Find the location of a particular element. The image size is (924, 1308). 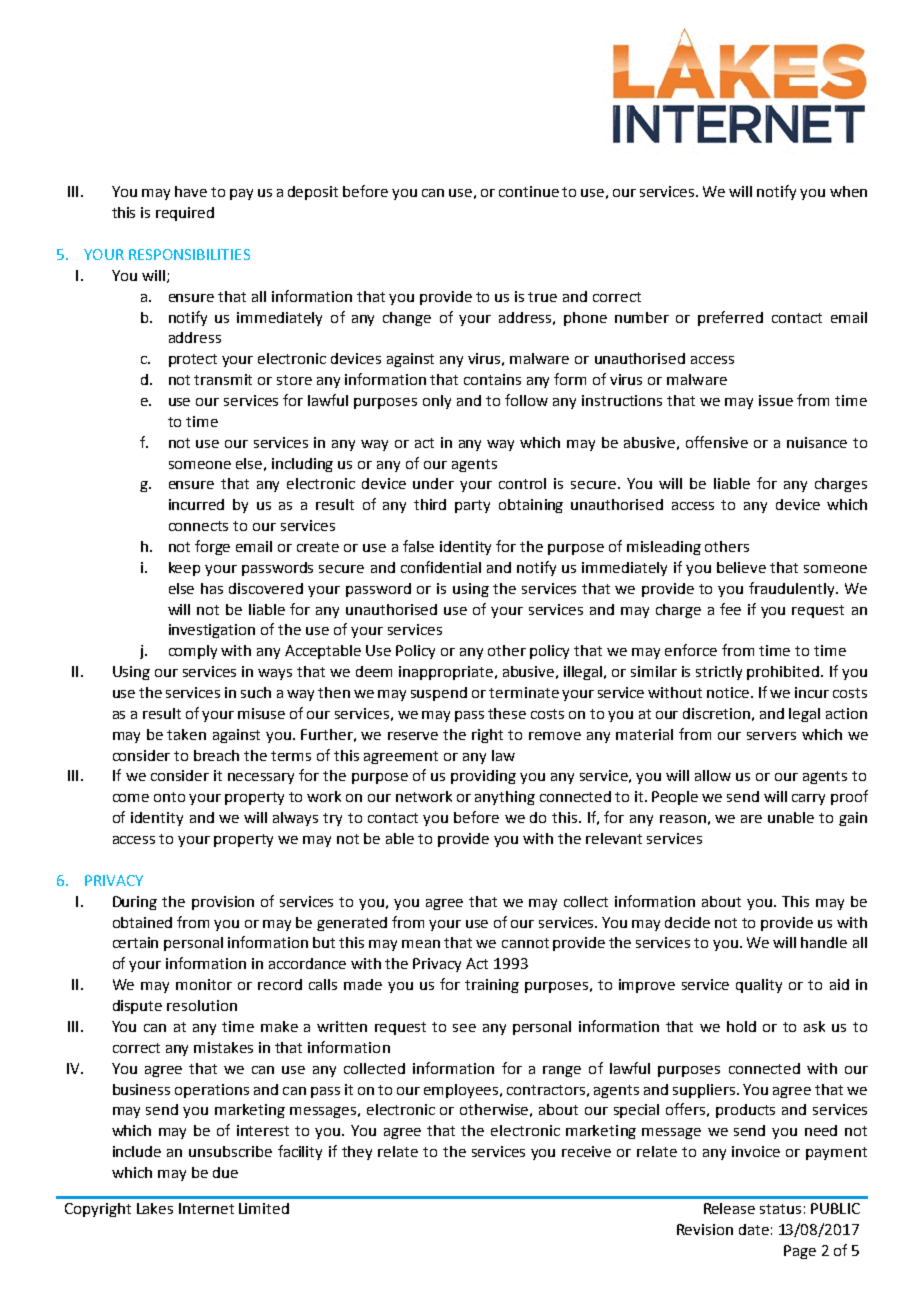

Internet is located at coordinates (206, 1208).
